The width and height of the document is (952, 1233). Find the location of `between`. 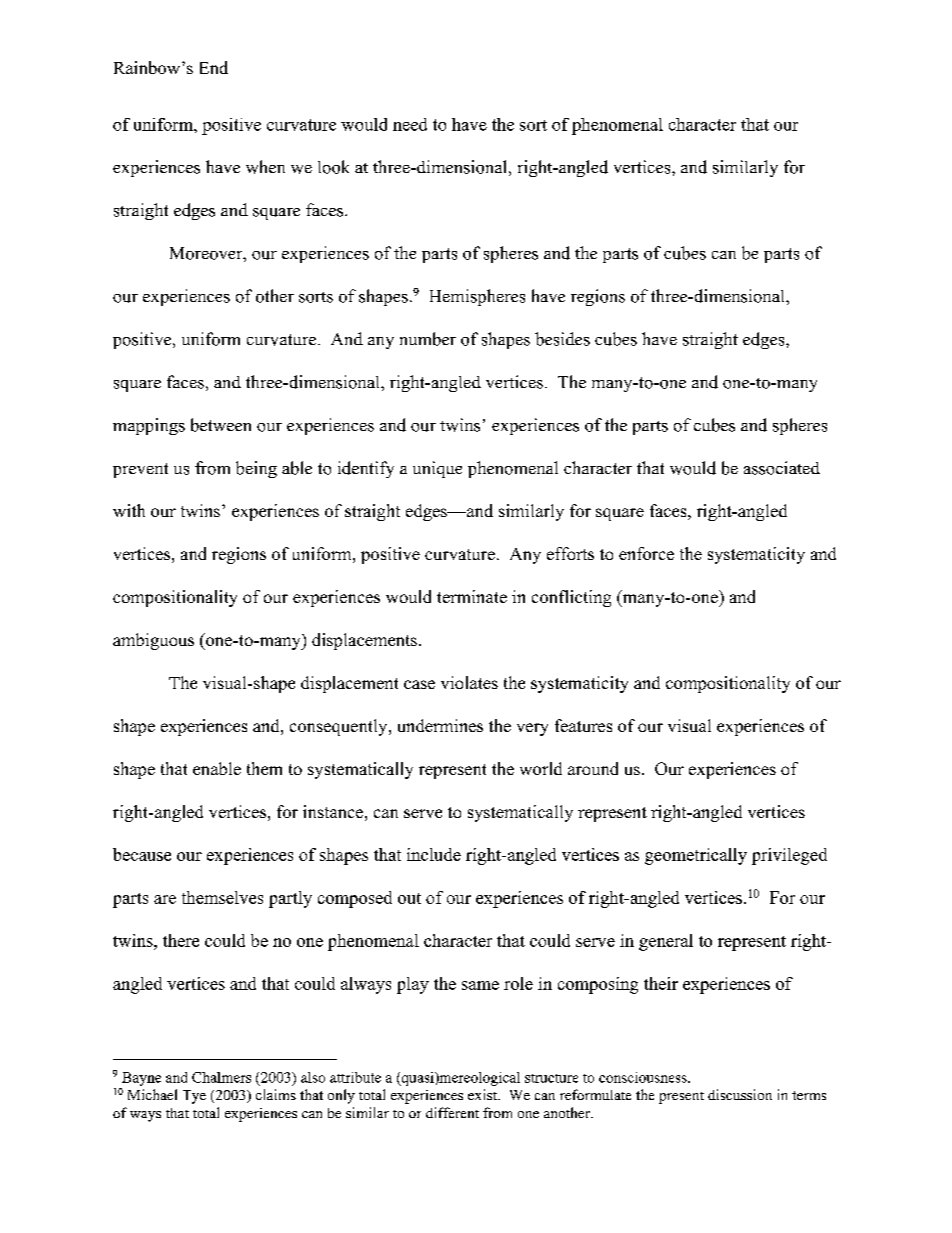

between is located at coordinates (221, 425).
